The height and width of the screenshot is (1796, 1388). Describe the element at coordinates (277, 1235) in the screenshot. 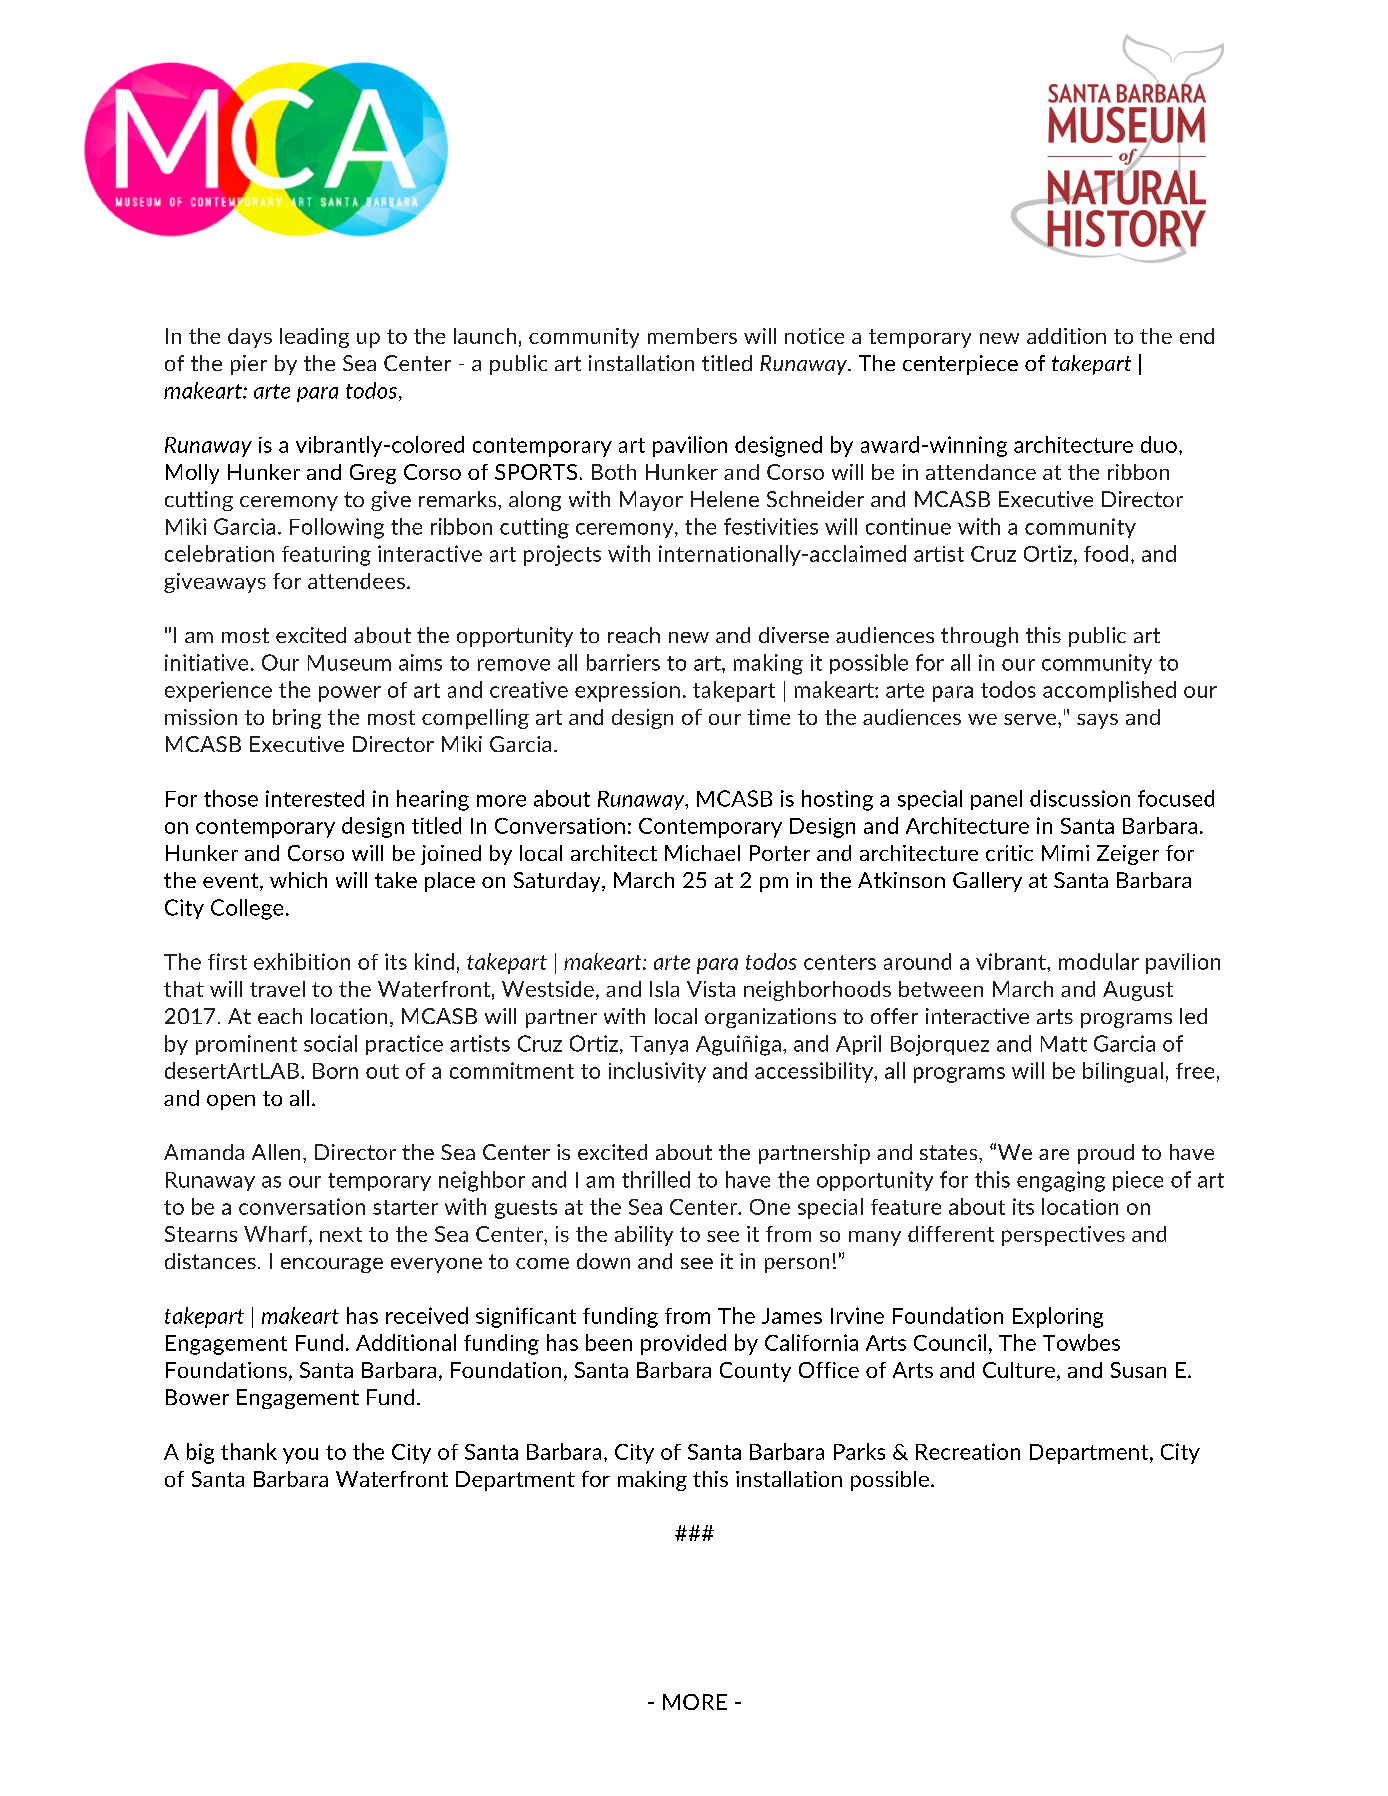

I see `Wharf` at that location.
